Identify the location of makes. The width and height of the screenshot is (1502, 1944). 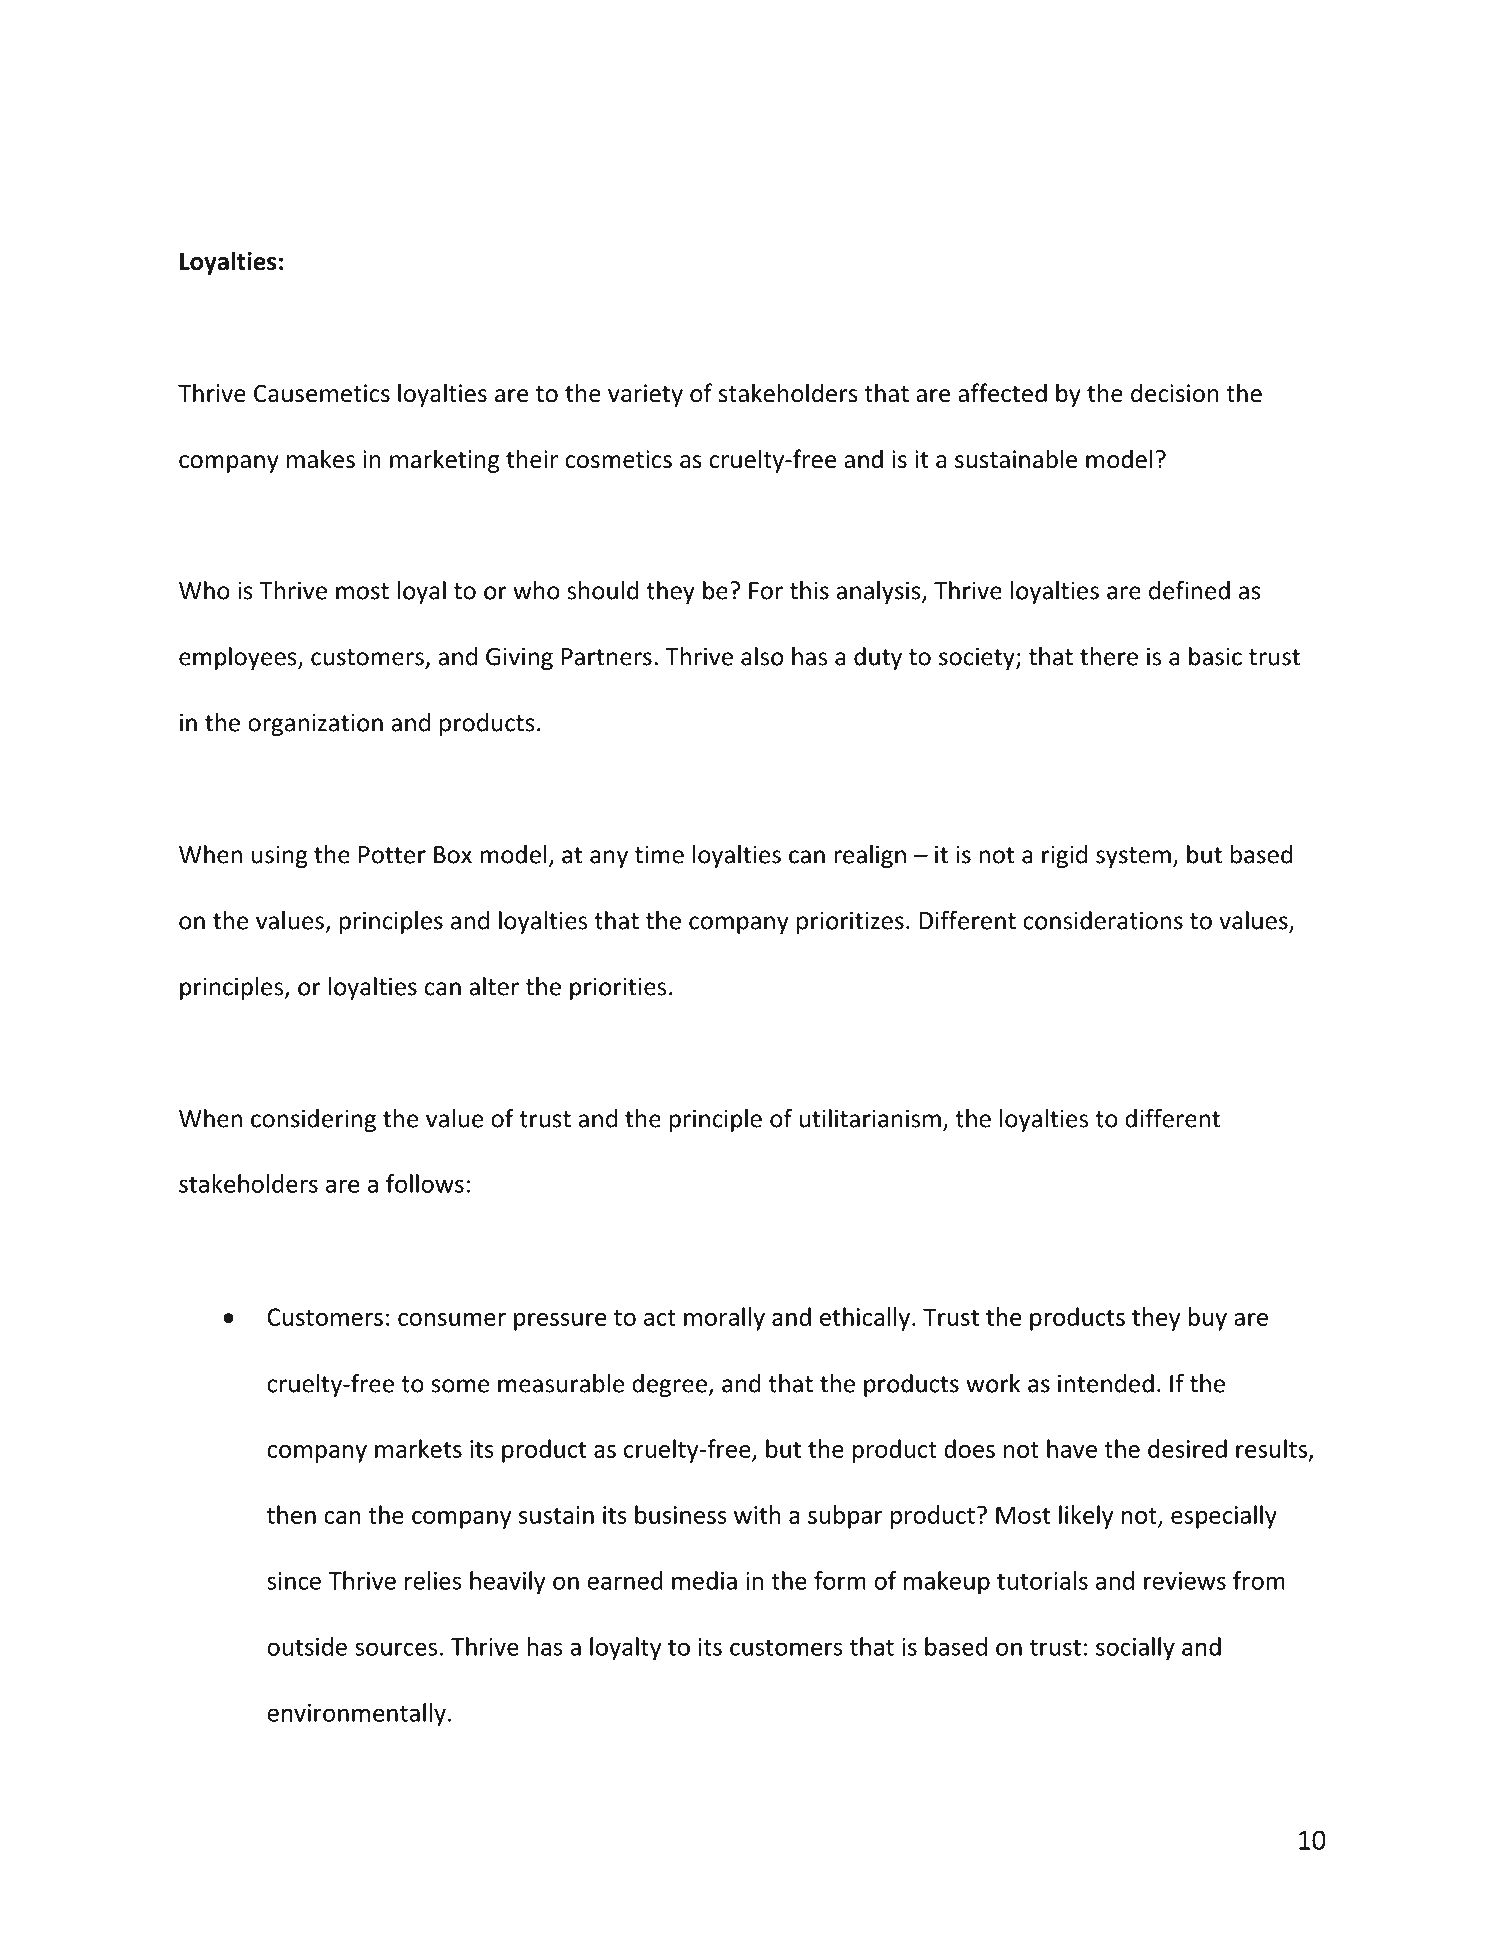
(321, 459).
